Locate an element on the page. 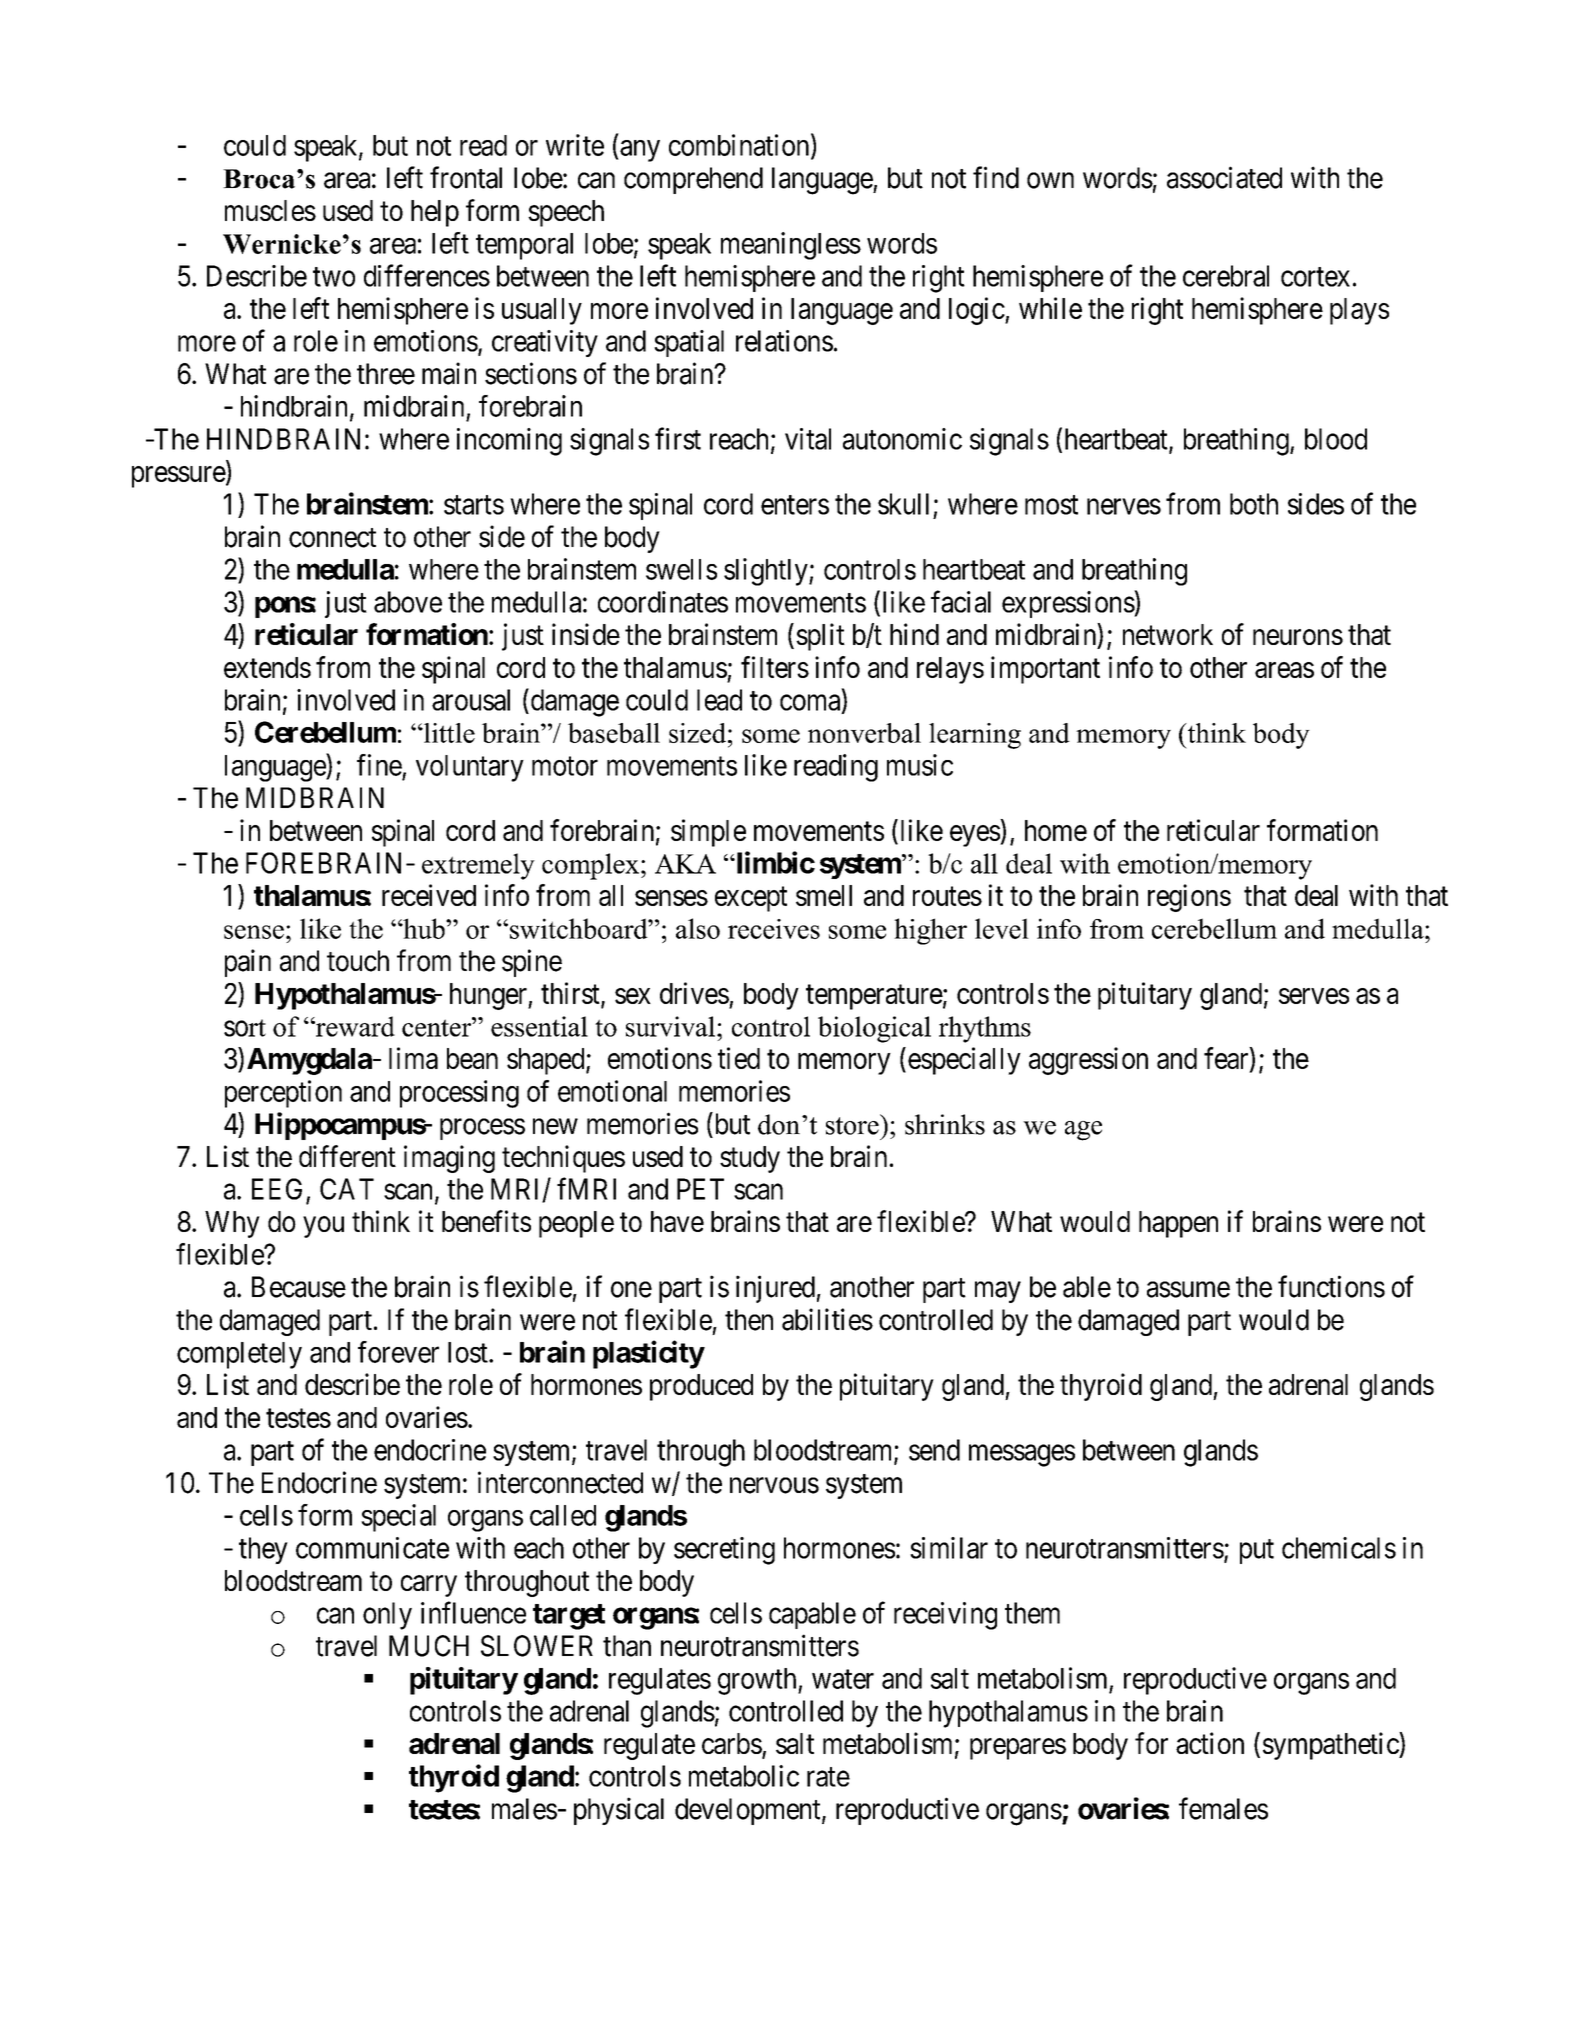  serves is located at coordinates (1314, 996).
